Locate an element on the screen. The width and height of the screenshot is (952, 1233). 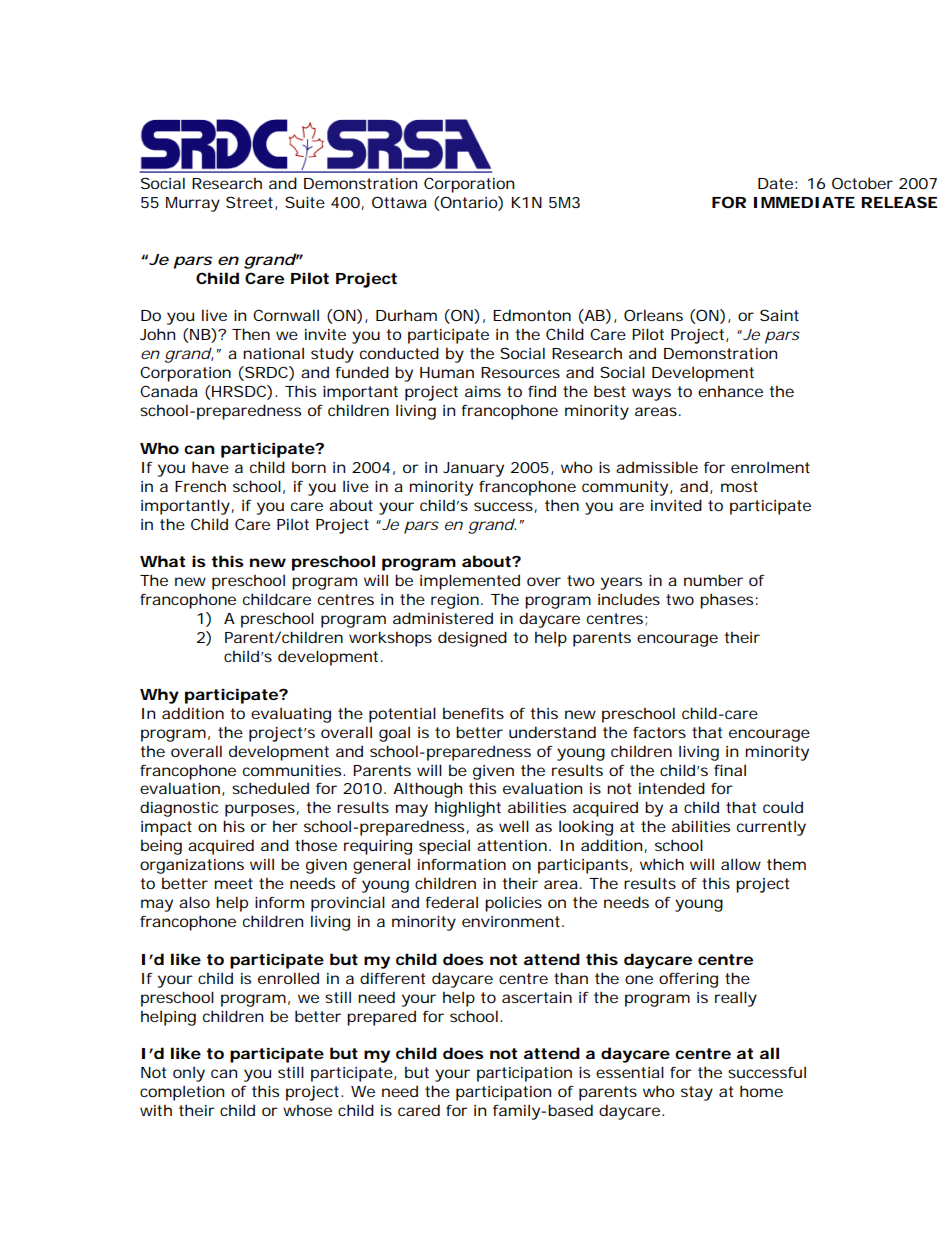
Street is located at coordinates (251, 203).
